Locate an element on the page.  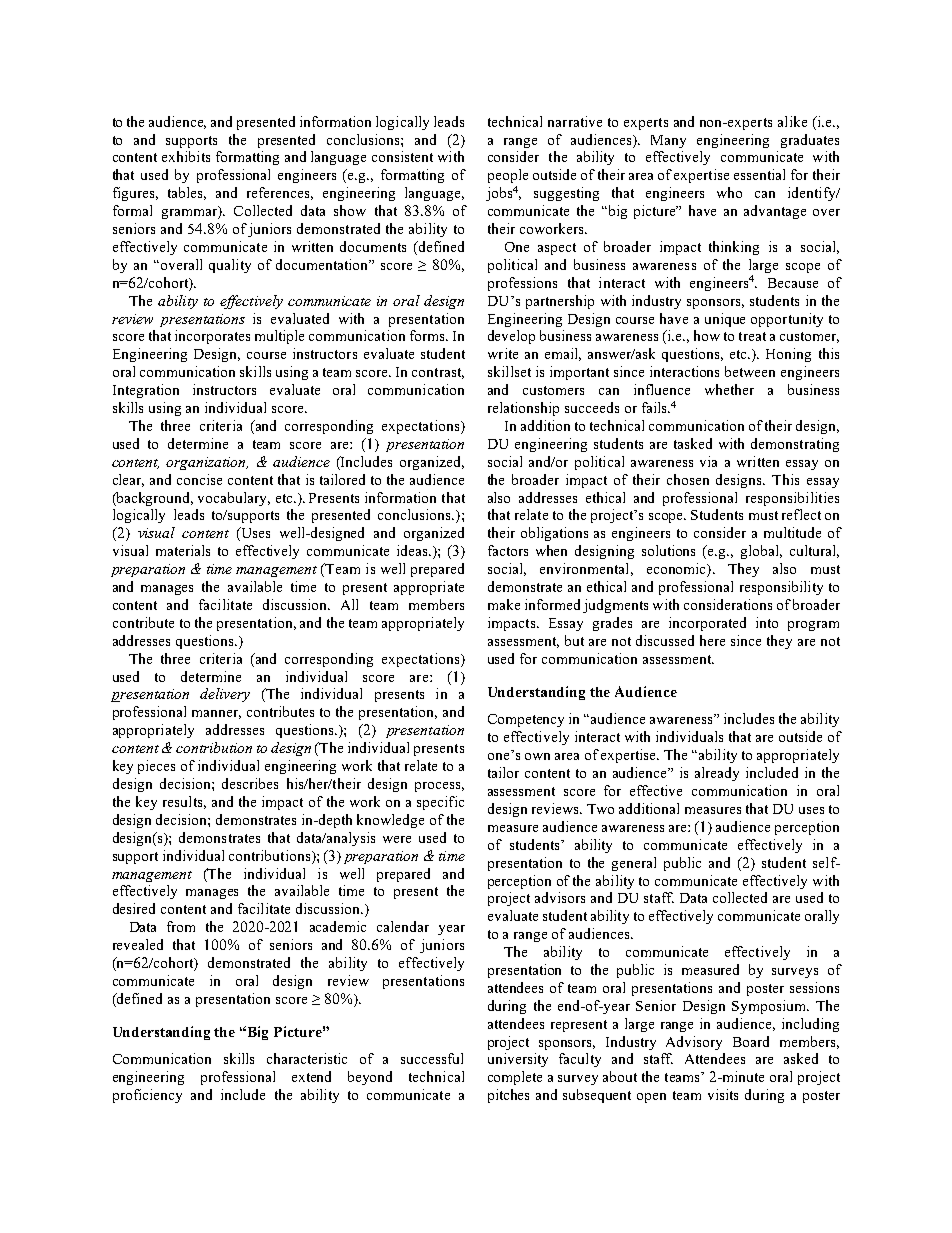
people is located at coordinates (508, 176).
